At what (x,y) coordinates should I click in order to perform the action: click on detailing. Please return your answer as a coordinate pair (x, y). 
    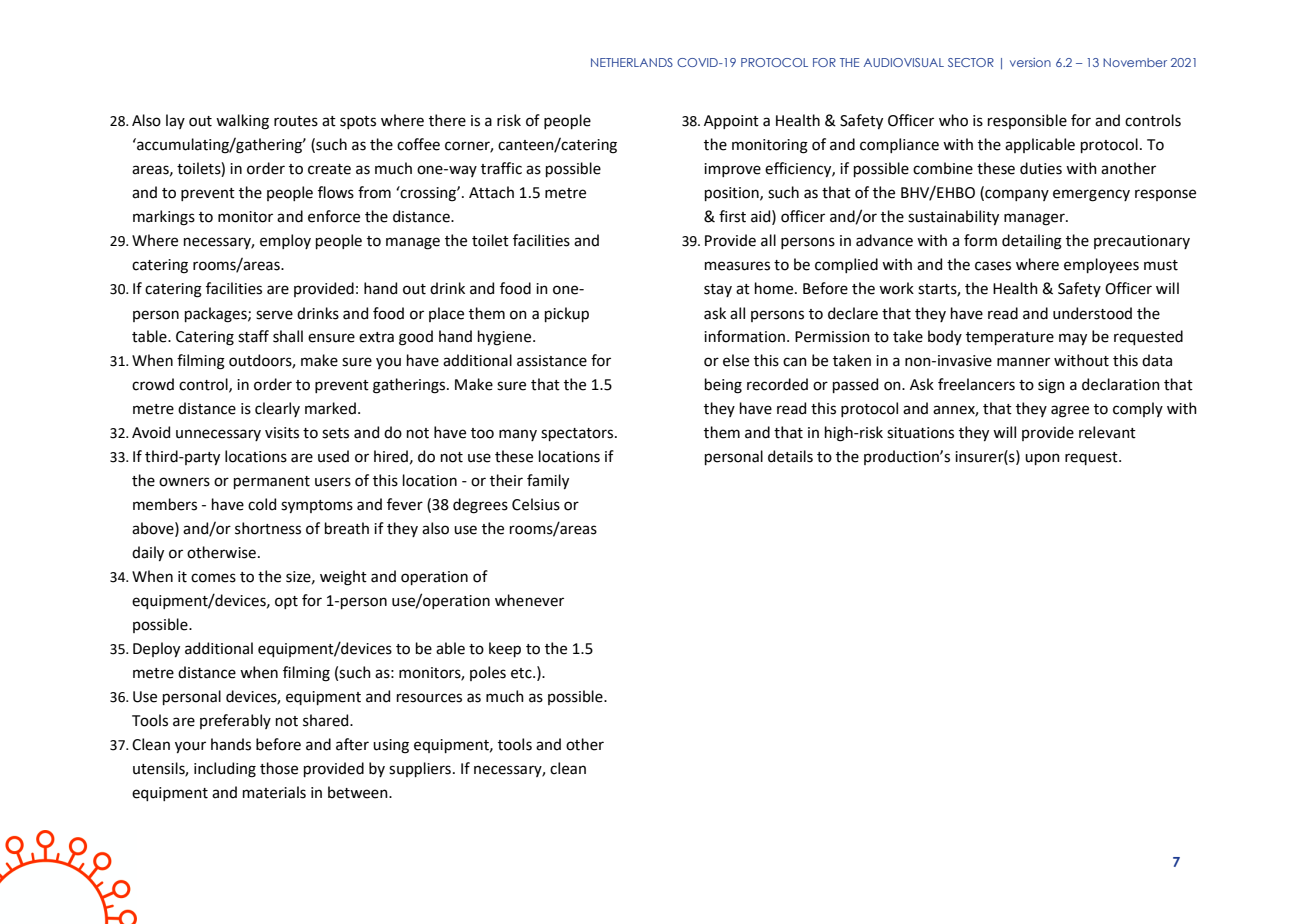
    Looking at the image, I should click on (1032, 242).
